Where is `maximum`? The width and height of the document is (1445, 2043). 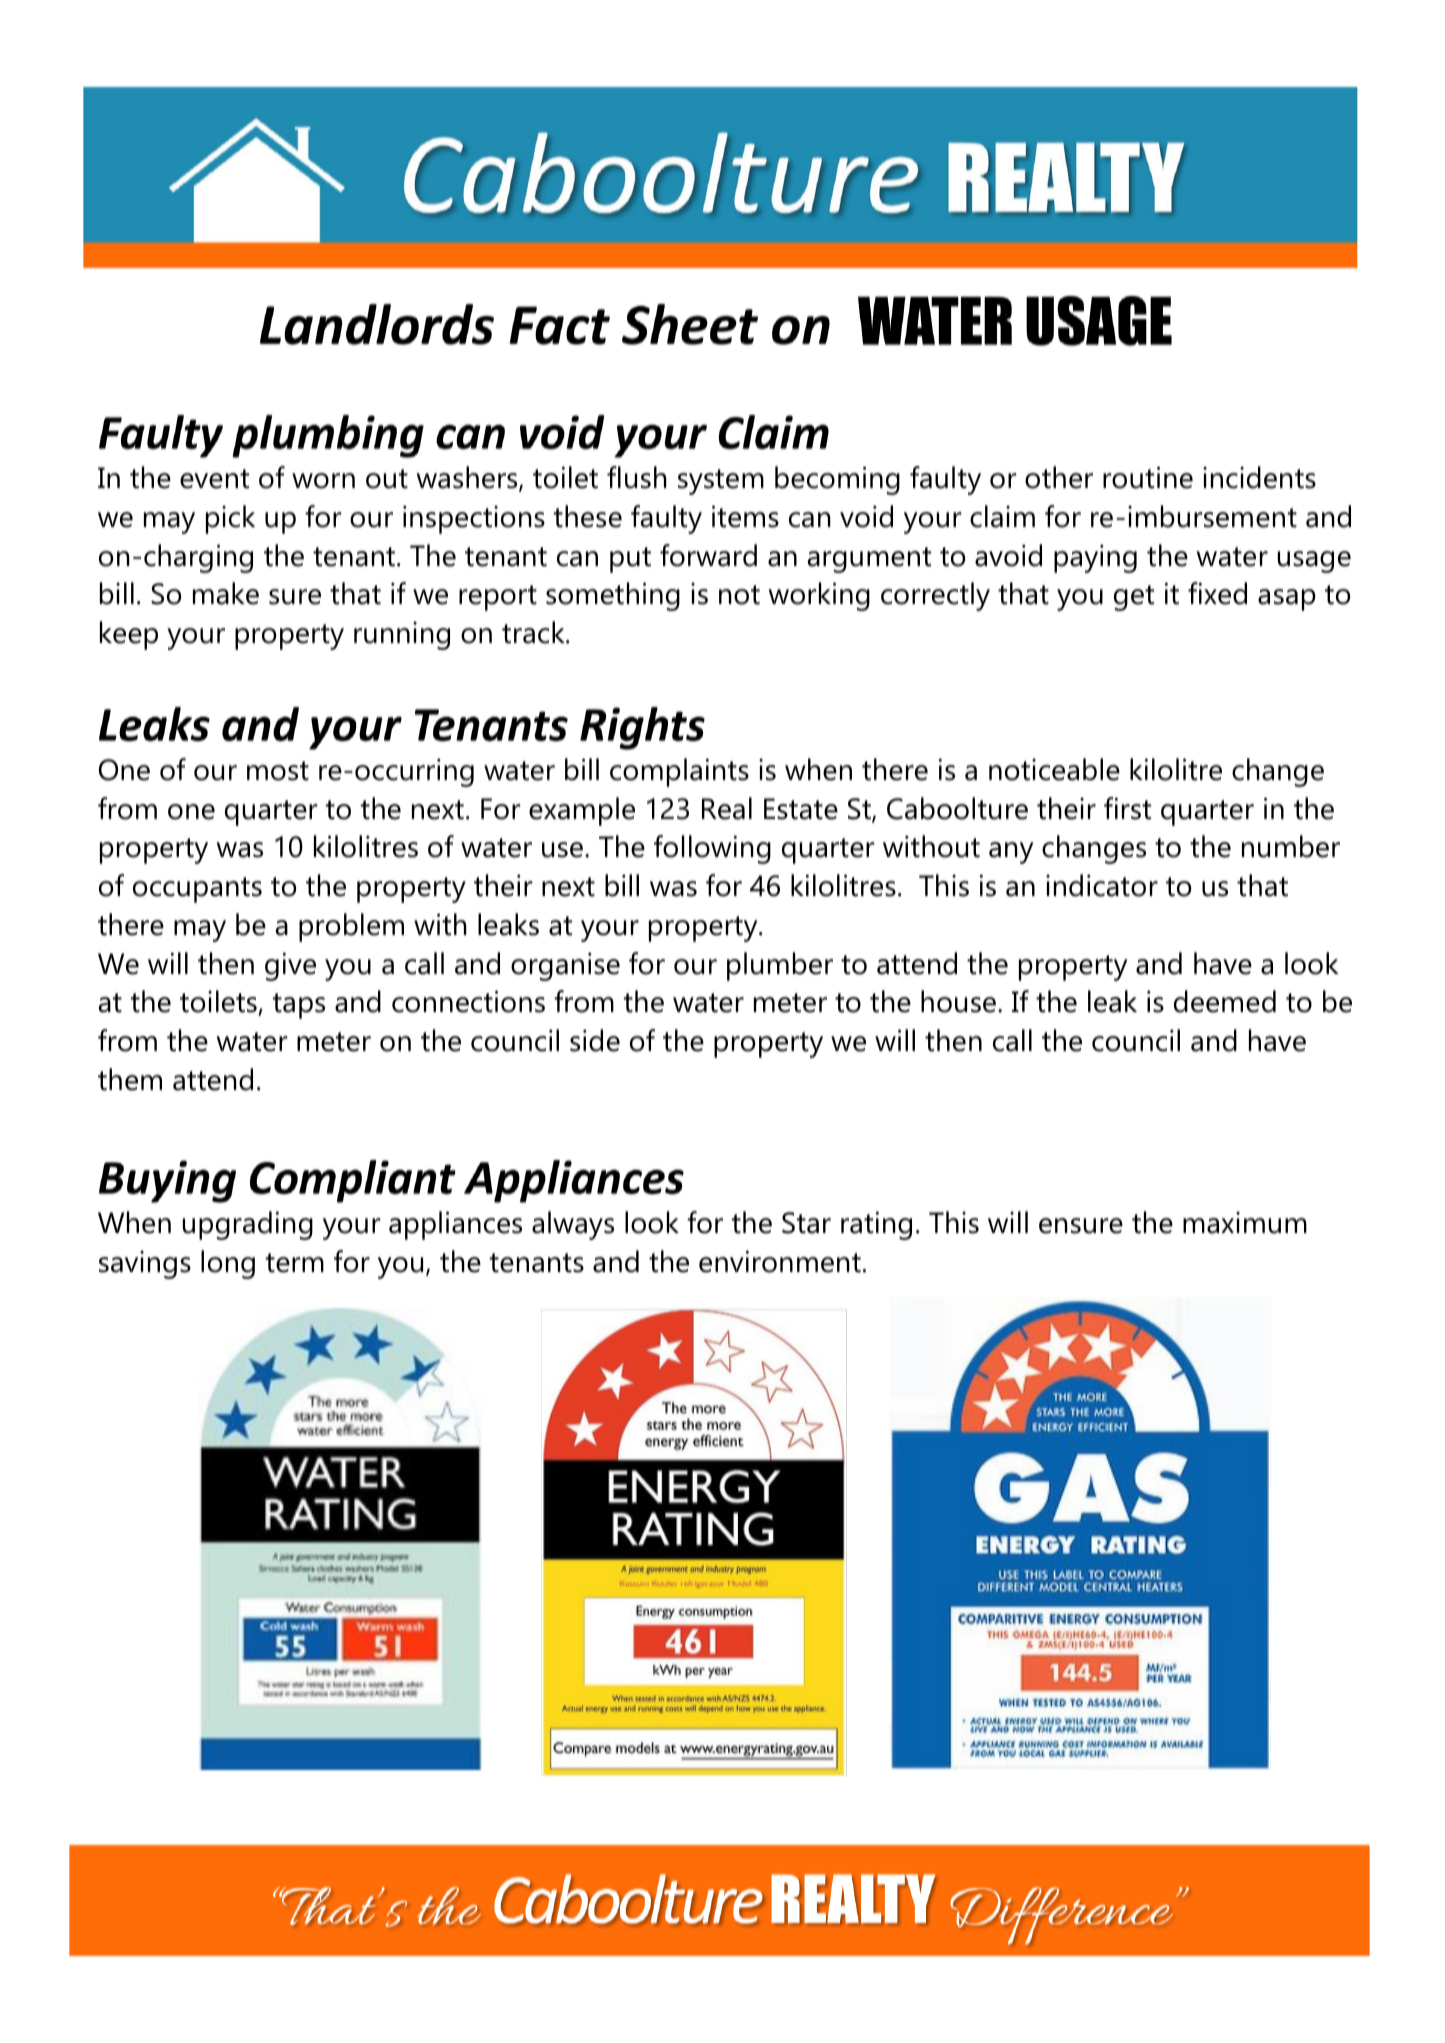
maximum is located at coordinates (1245, 1223).
